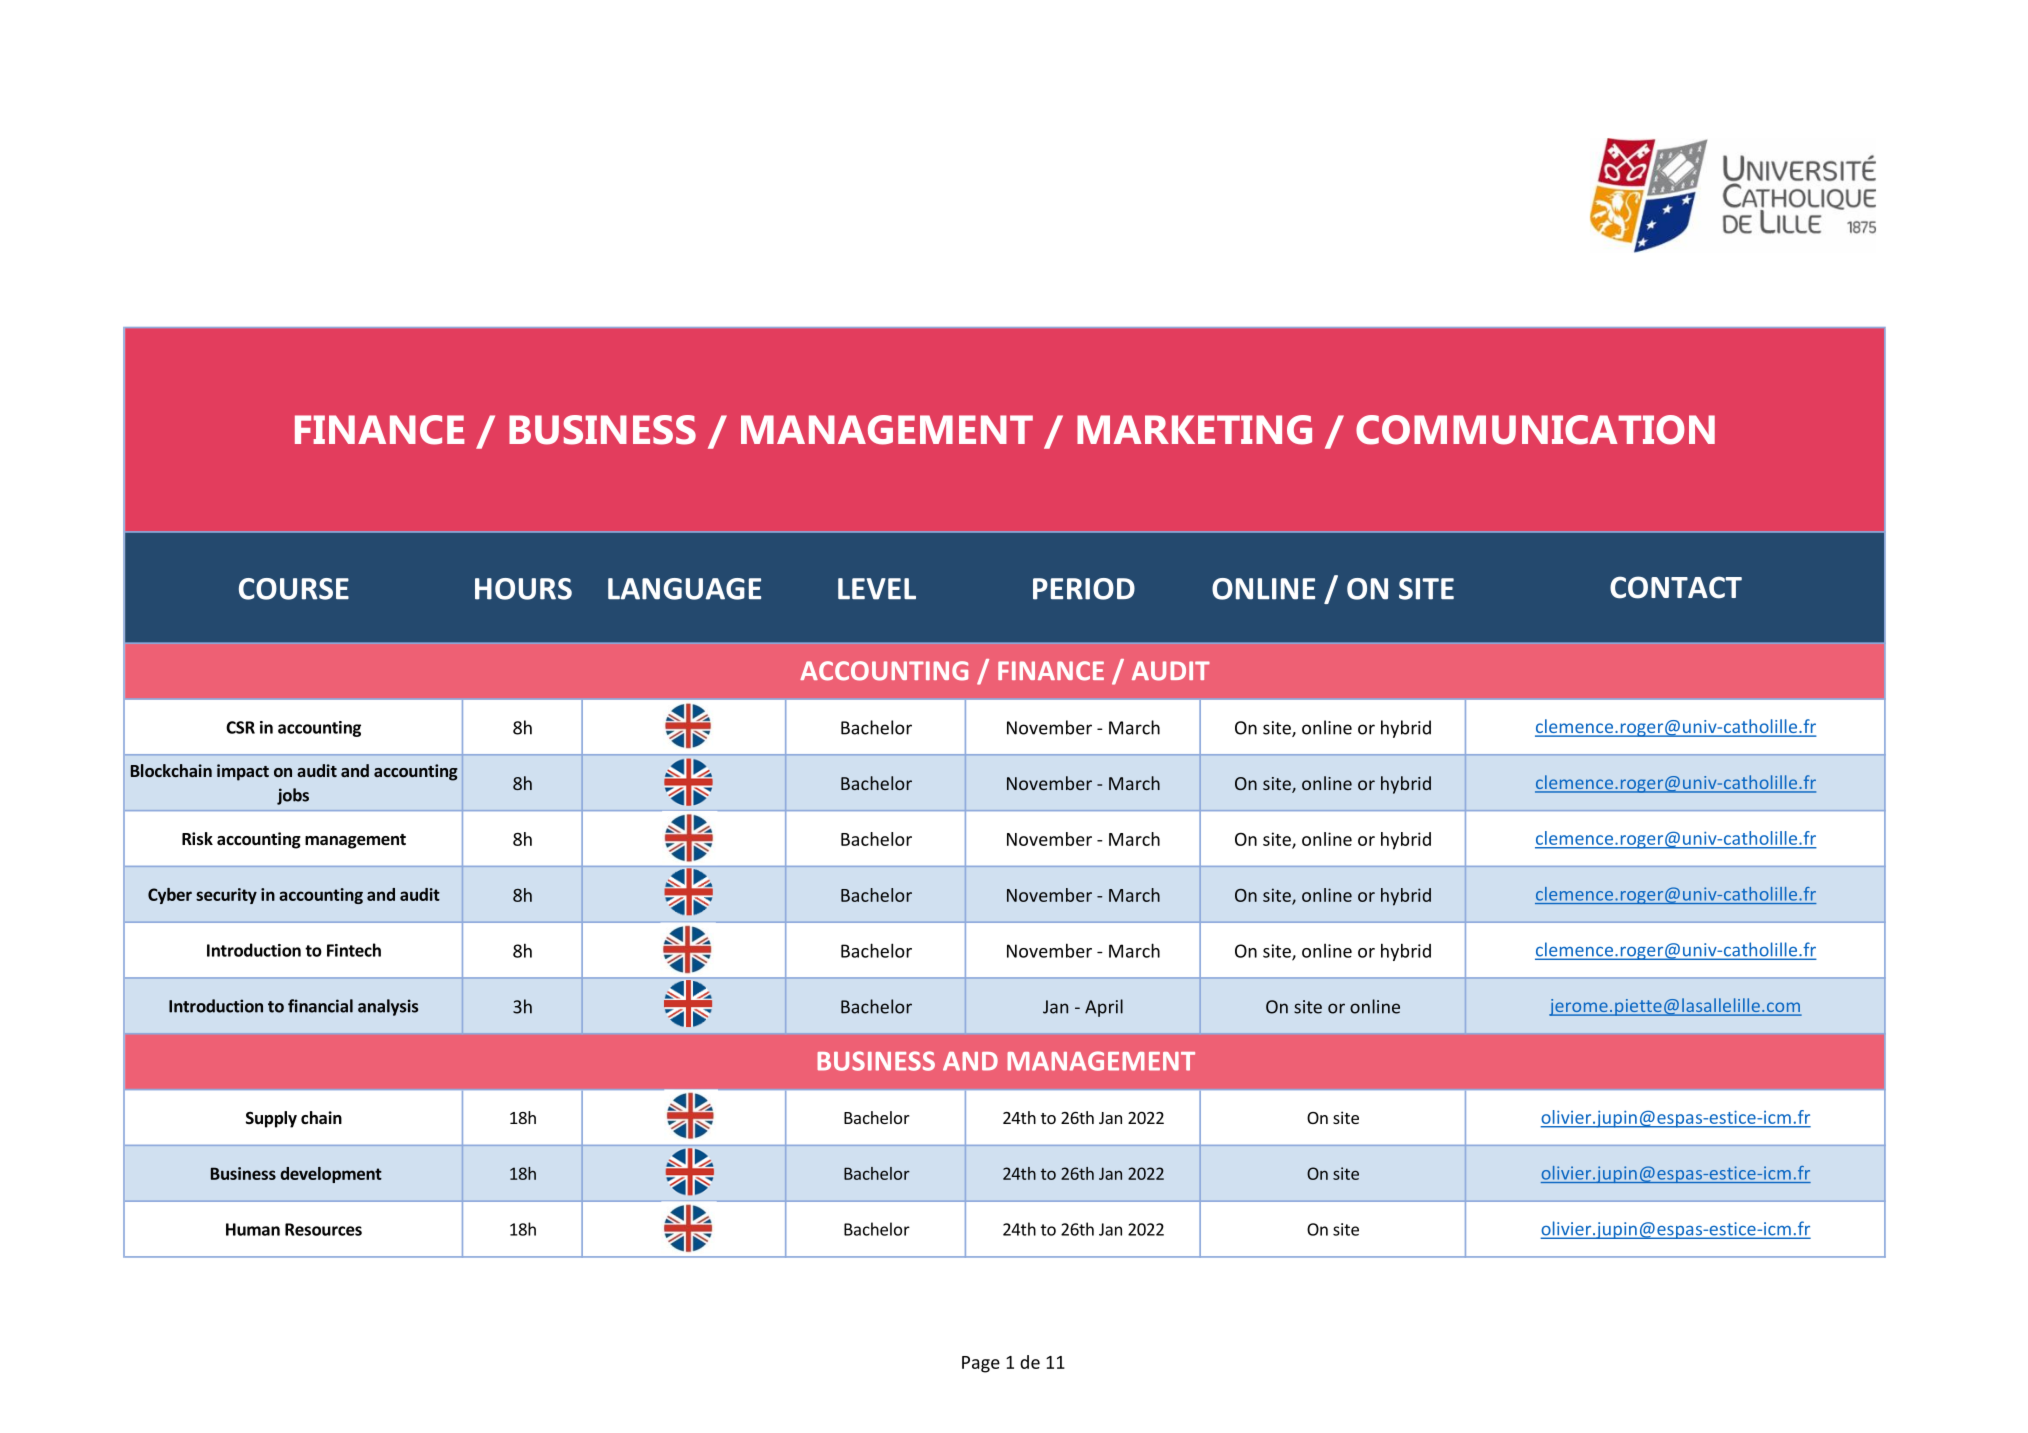 Image resolution: width=2028 pixels, height=1433 pixels. I want to click on Resources, so click(323, 1229).
